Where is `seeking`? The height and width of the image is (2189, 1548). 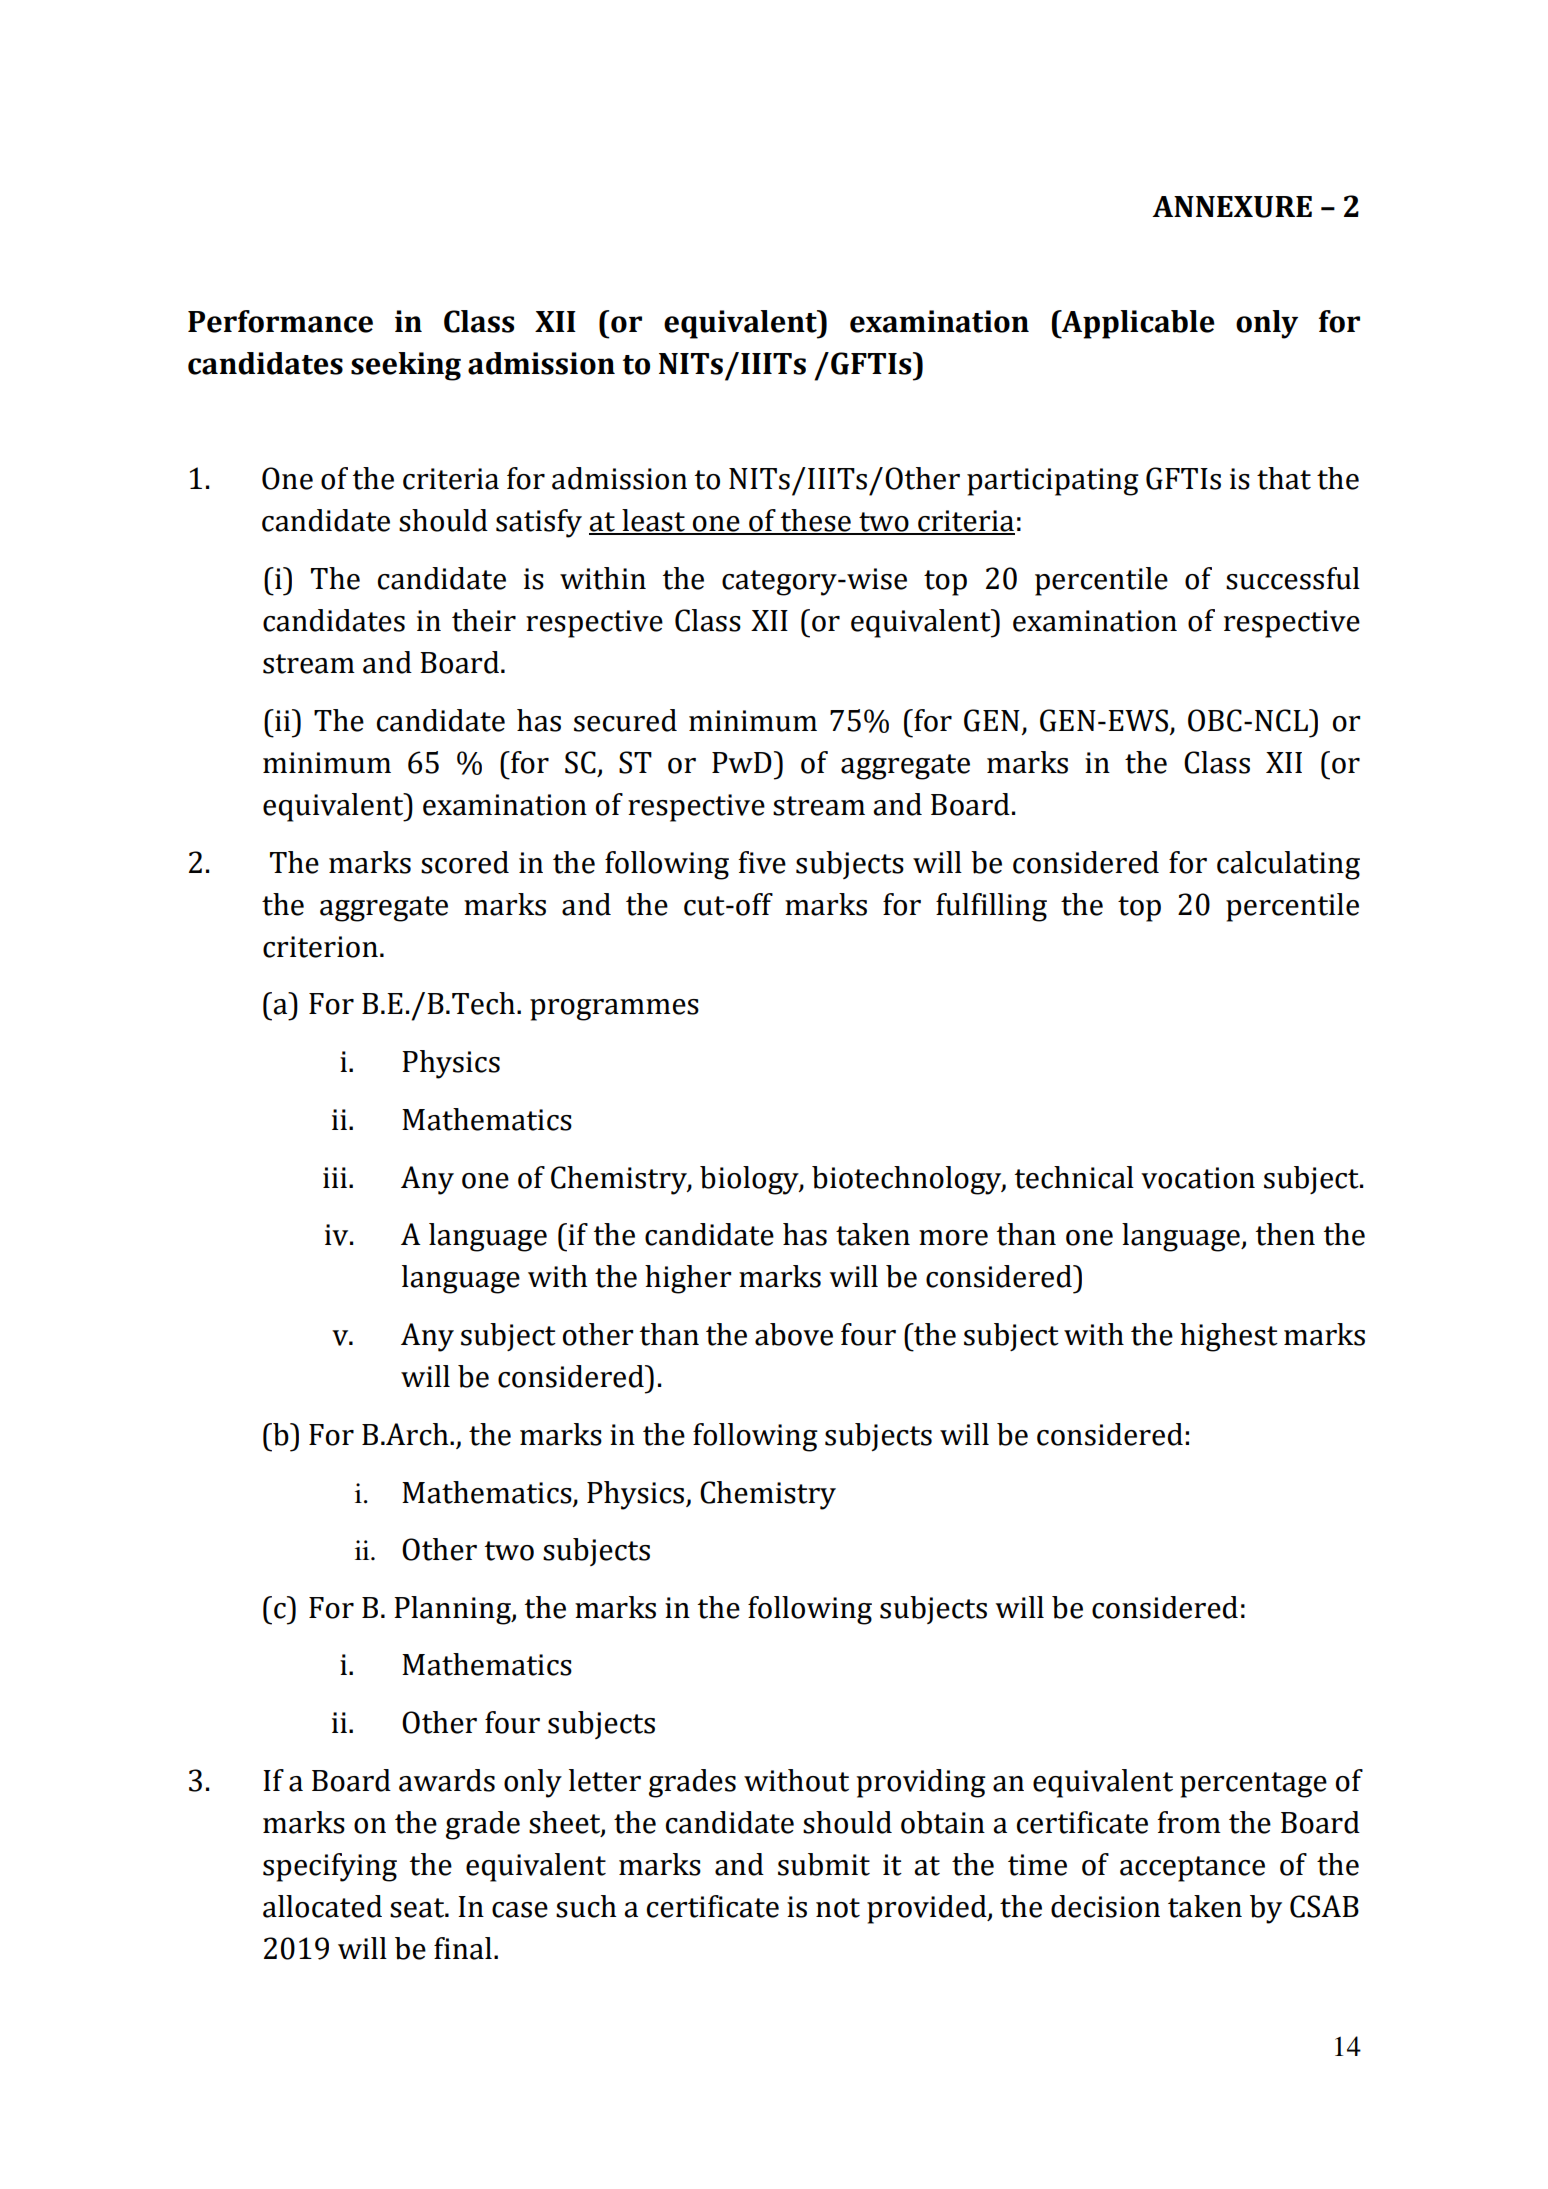 seeking is located at coordinates (406, 366).
